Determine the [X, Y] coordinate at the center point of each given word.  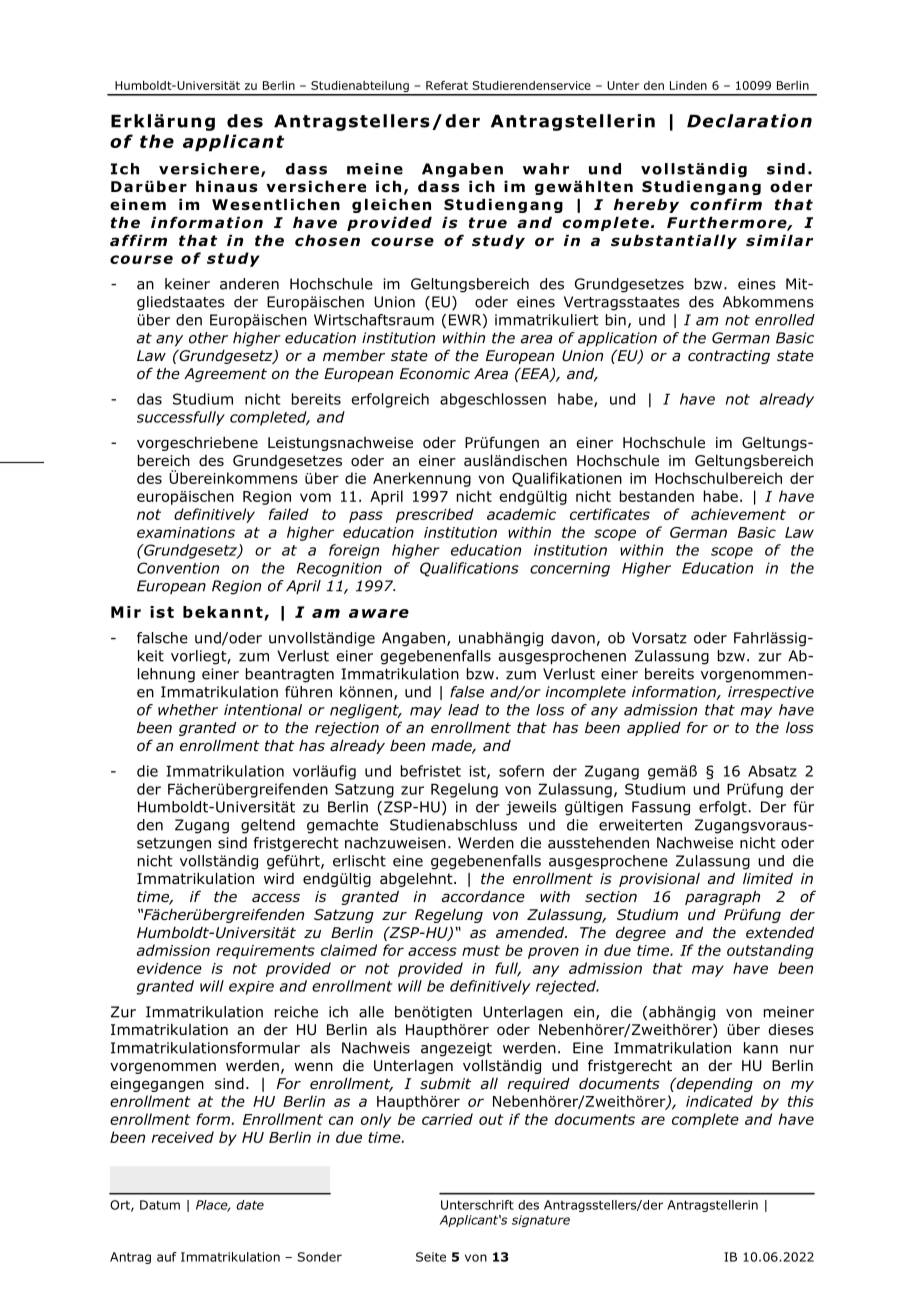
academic [521, 514]
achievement [738, 514]
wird [279, 879]
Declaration [749, 121]
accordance [483, 896]
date [250, 1205]
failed [289, 514]
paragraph [722, 898]
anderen [249, 284]
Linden [688, 85]
